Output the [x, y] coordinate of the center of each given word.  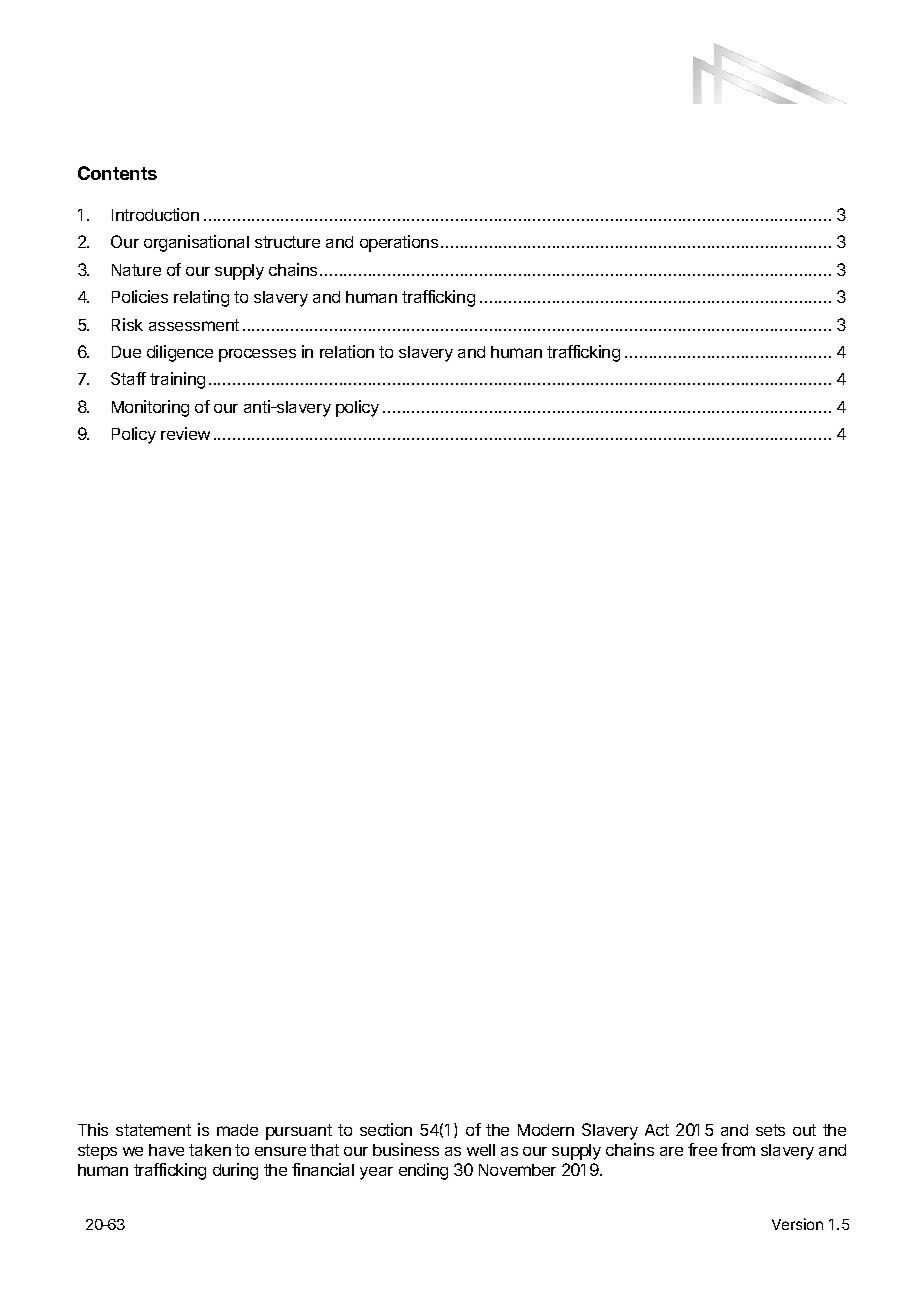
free [702, 1149]
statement [153, 1130]
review [185, 433]
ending [423, 1171]
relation [347, 351]
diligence [180, 353]
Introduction [155, 214]
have [166, 1150]
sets [770, 1130]
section [386, 1129]
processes [257, 355]
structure [287, 242]
